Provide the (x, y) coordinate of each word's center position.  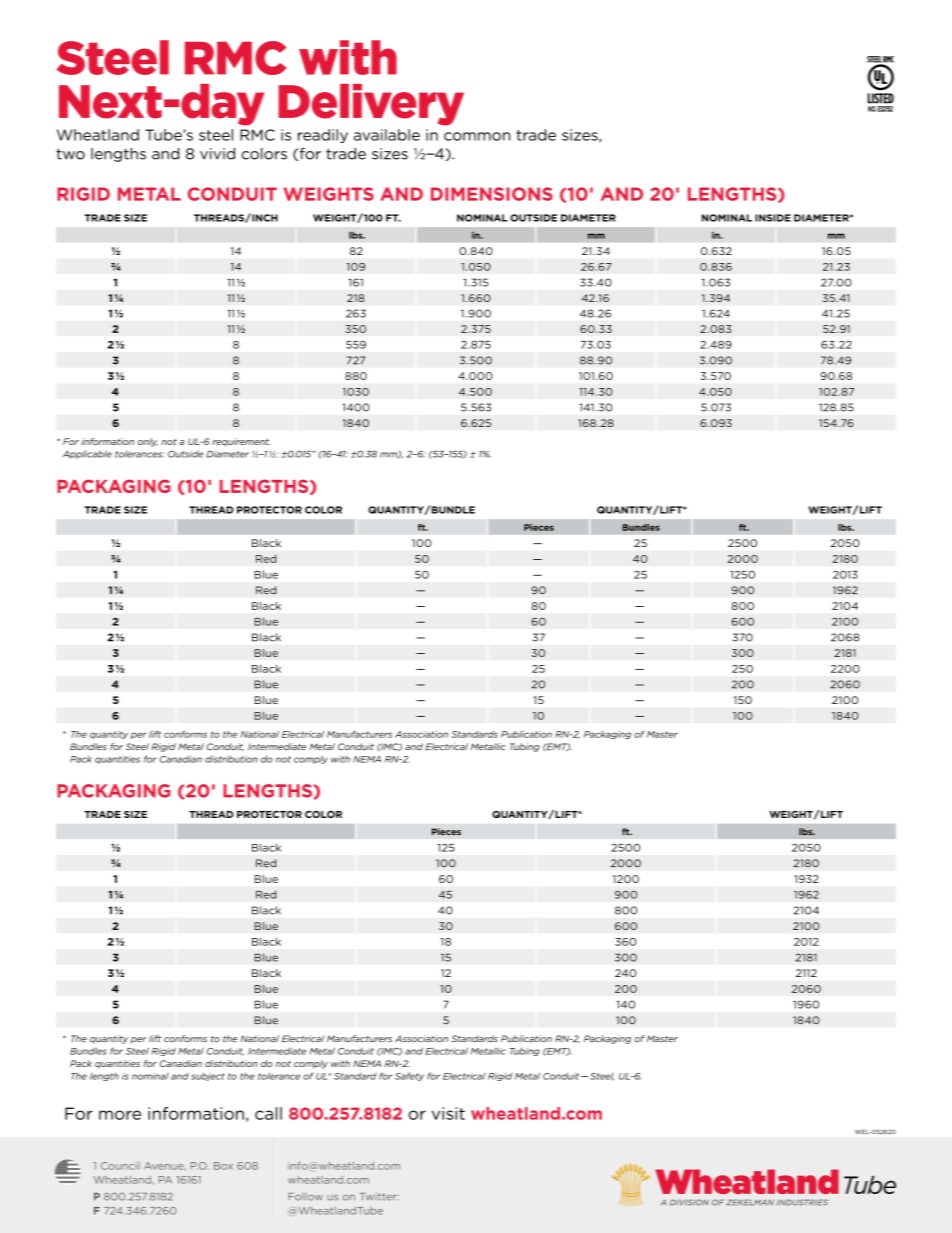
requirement (241, 442)
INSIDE (773, 218)
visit (448, 1113)
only (147, 442)
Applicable (87, 454)
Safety (409, 1076)
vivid (217, 154)
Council (120, 1166)
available (387, 135)
